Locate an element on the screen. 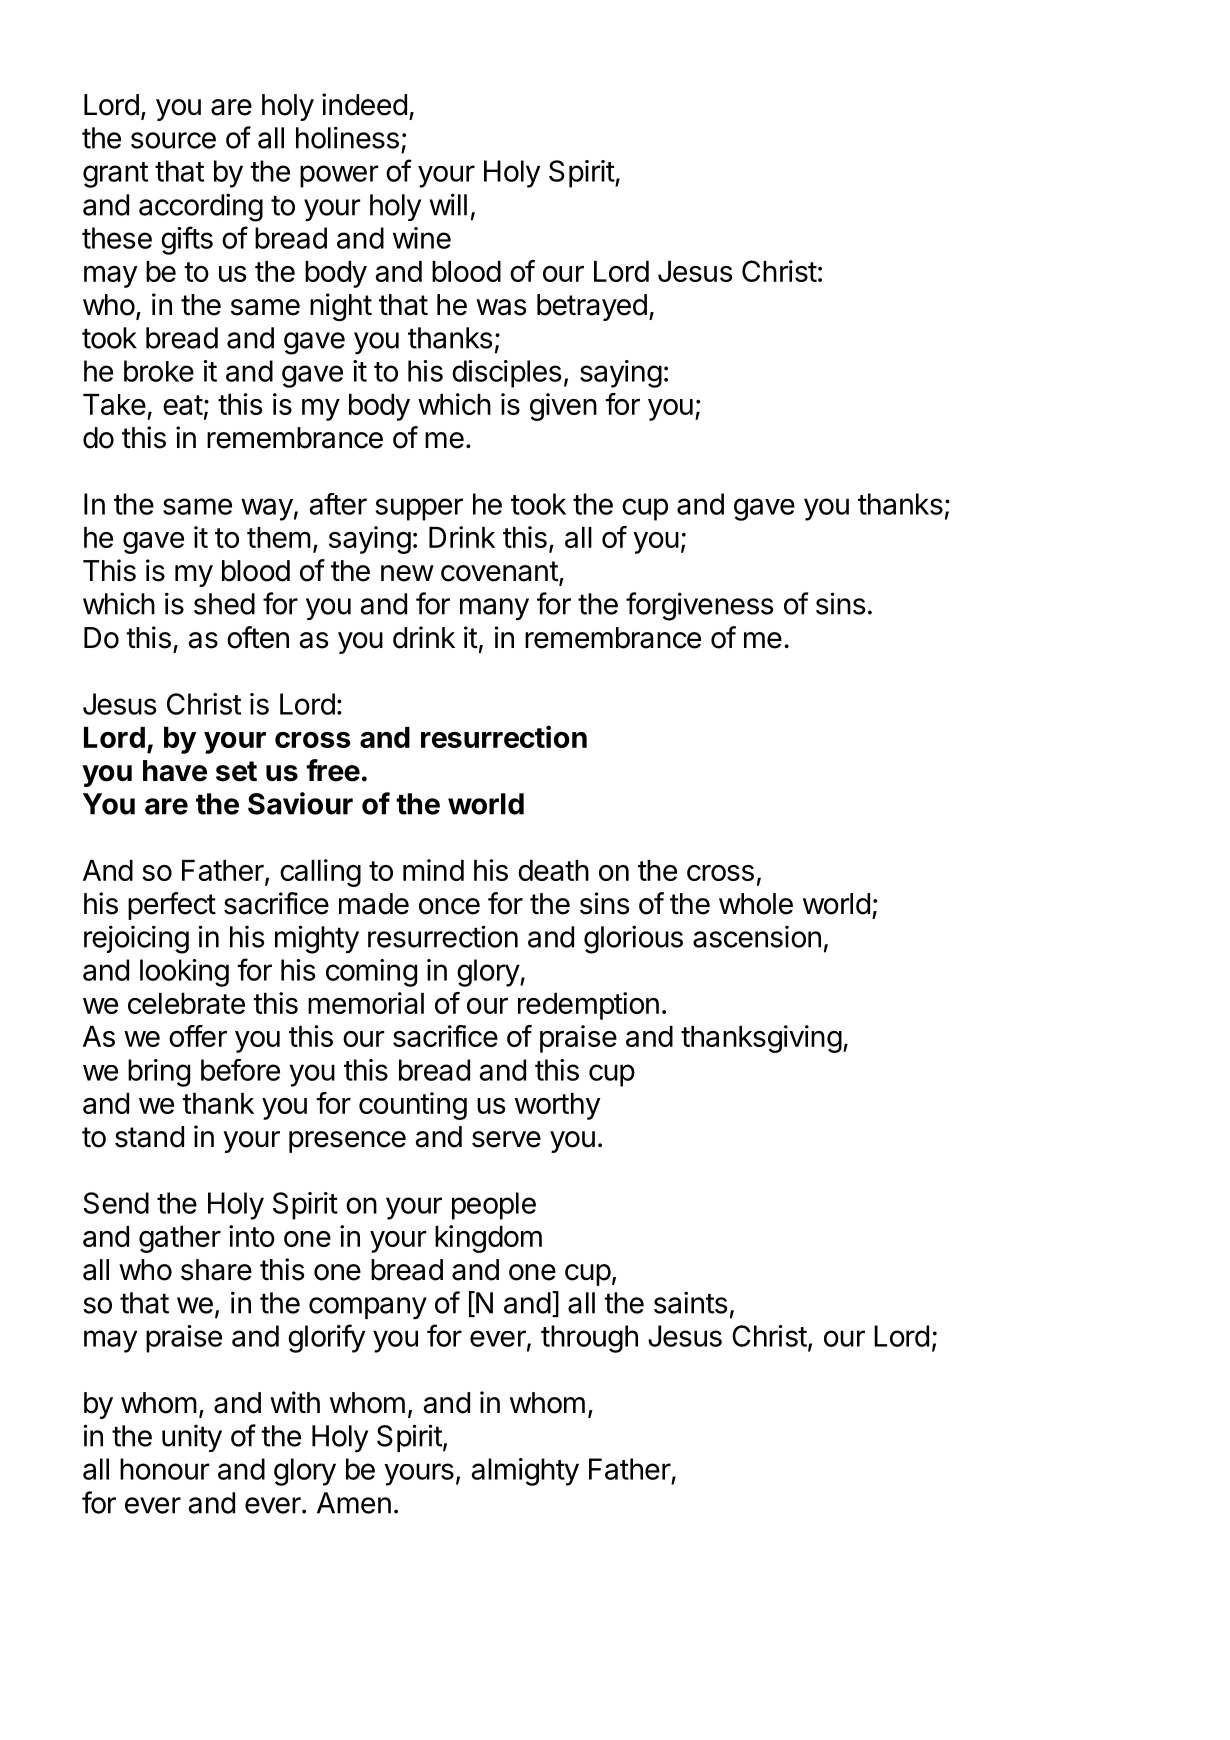 The width and height of the screenshot is (1230, 1740). supper is located at coordinates (419, 509).
